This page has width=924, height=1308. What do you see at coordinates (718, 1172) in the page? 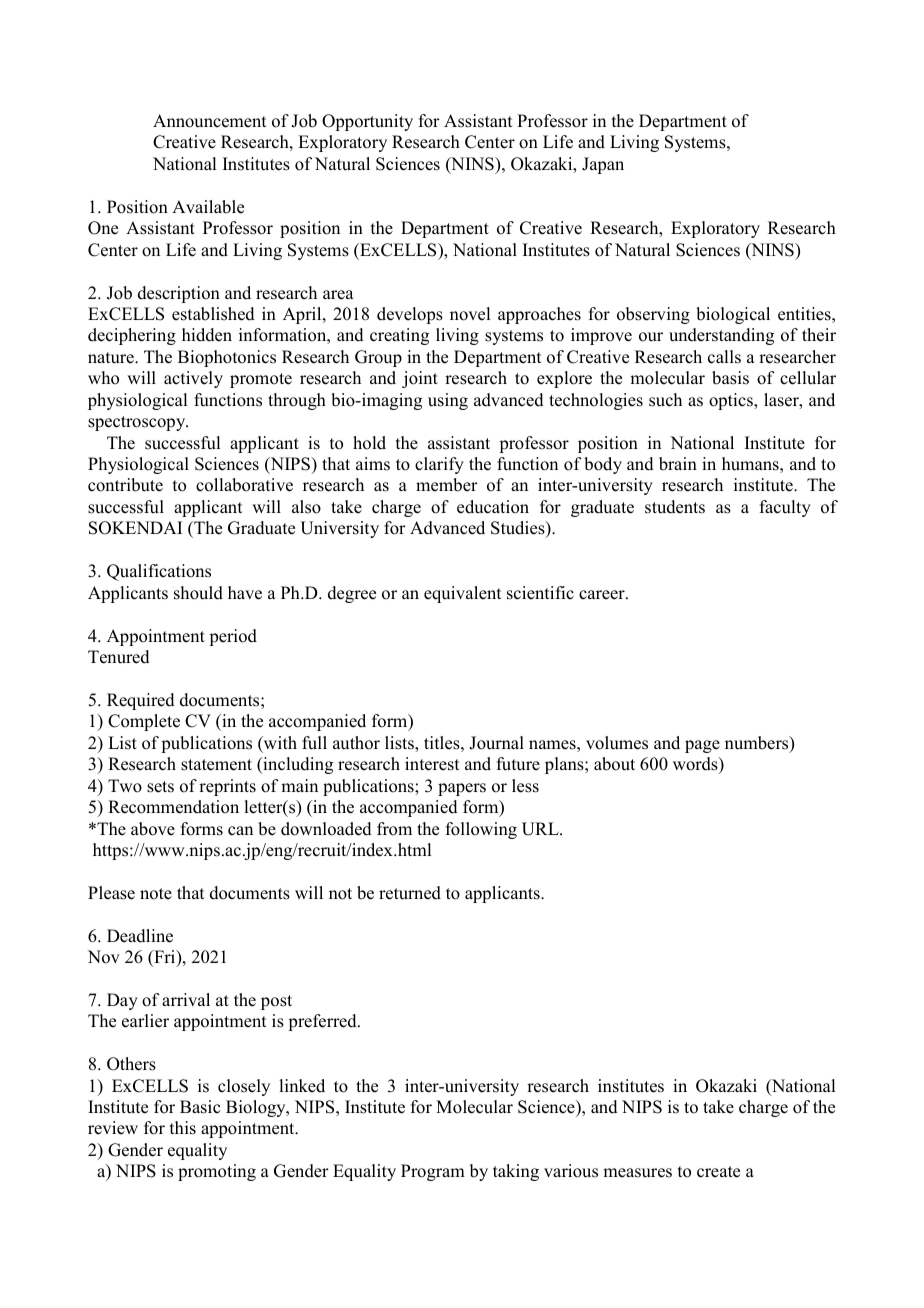
I see `create` at bounding box center [718, 1172].
